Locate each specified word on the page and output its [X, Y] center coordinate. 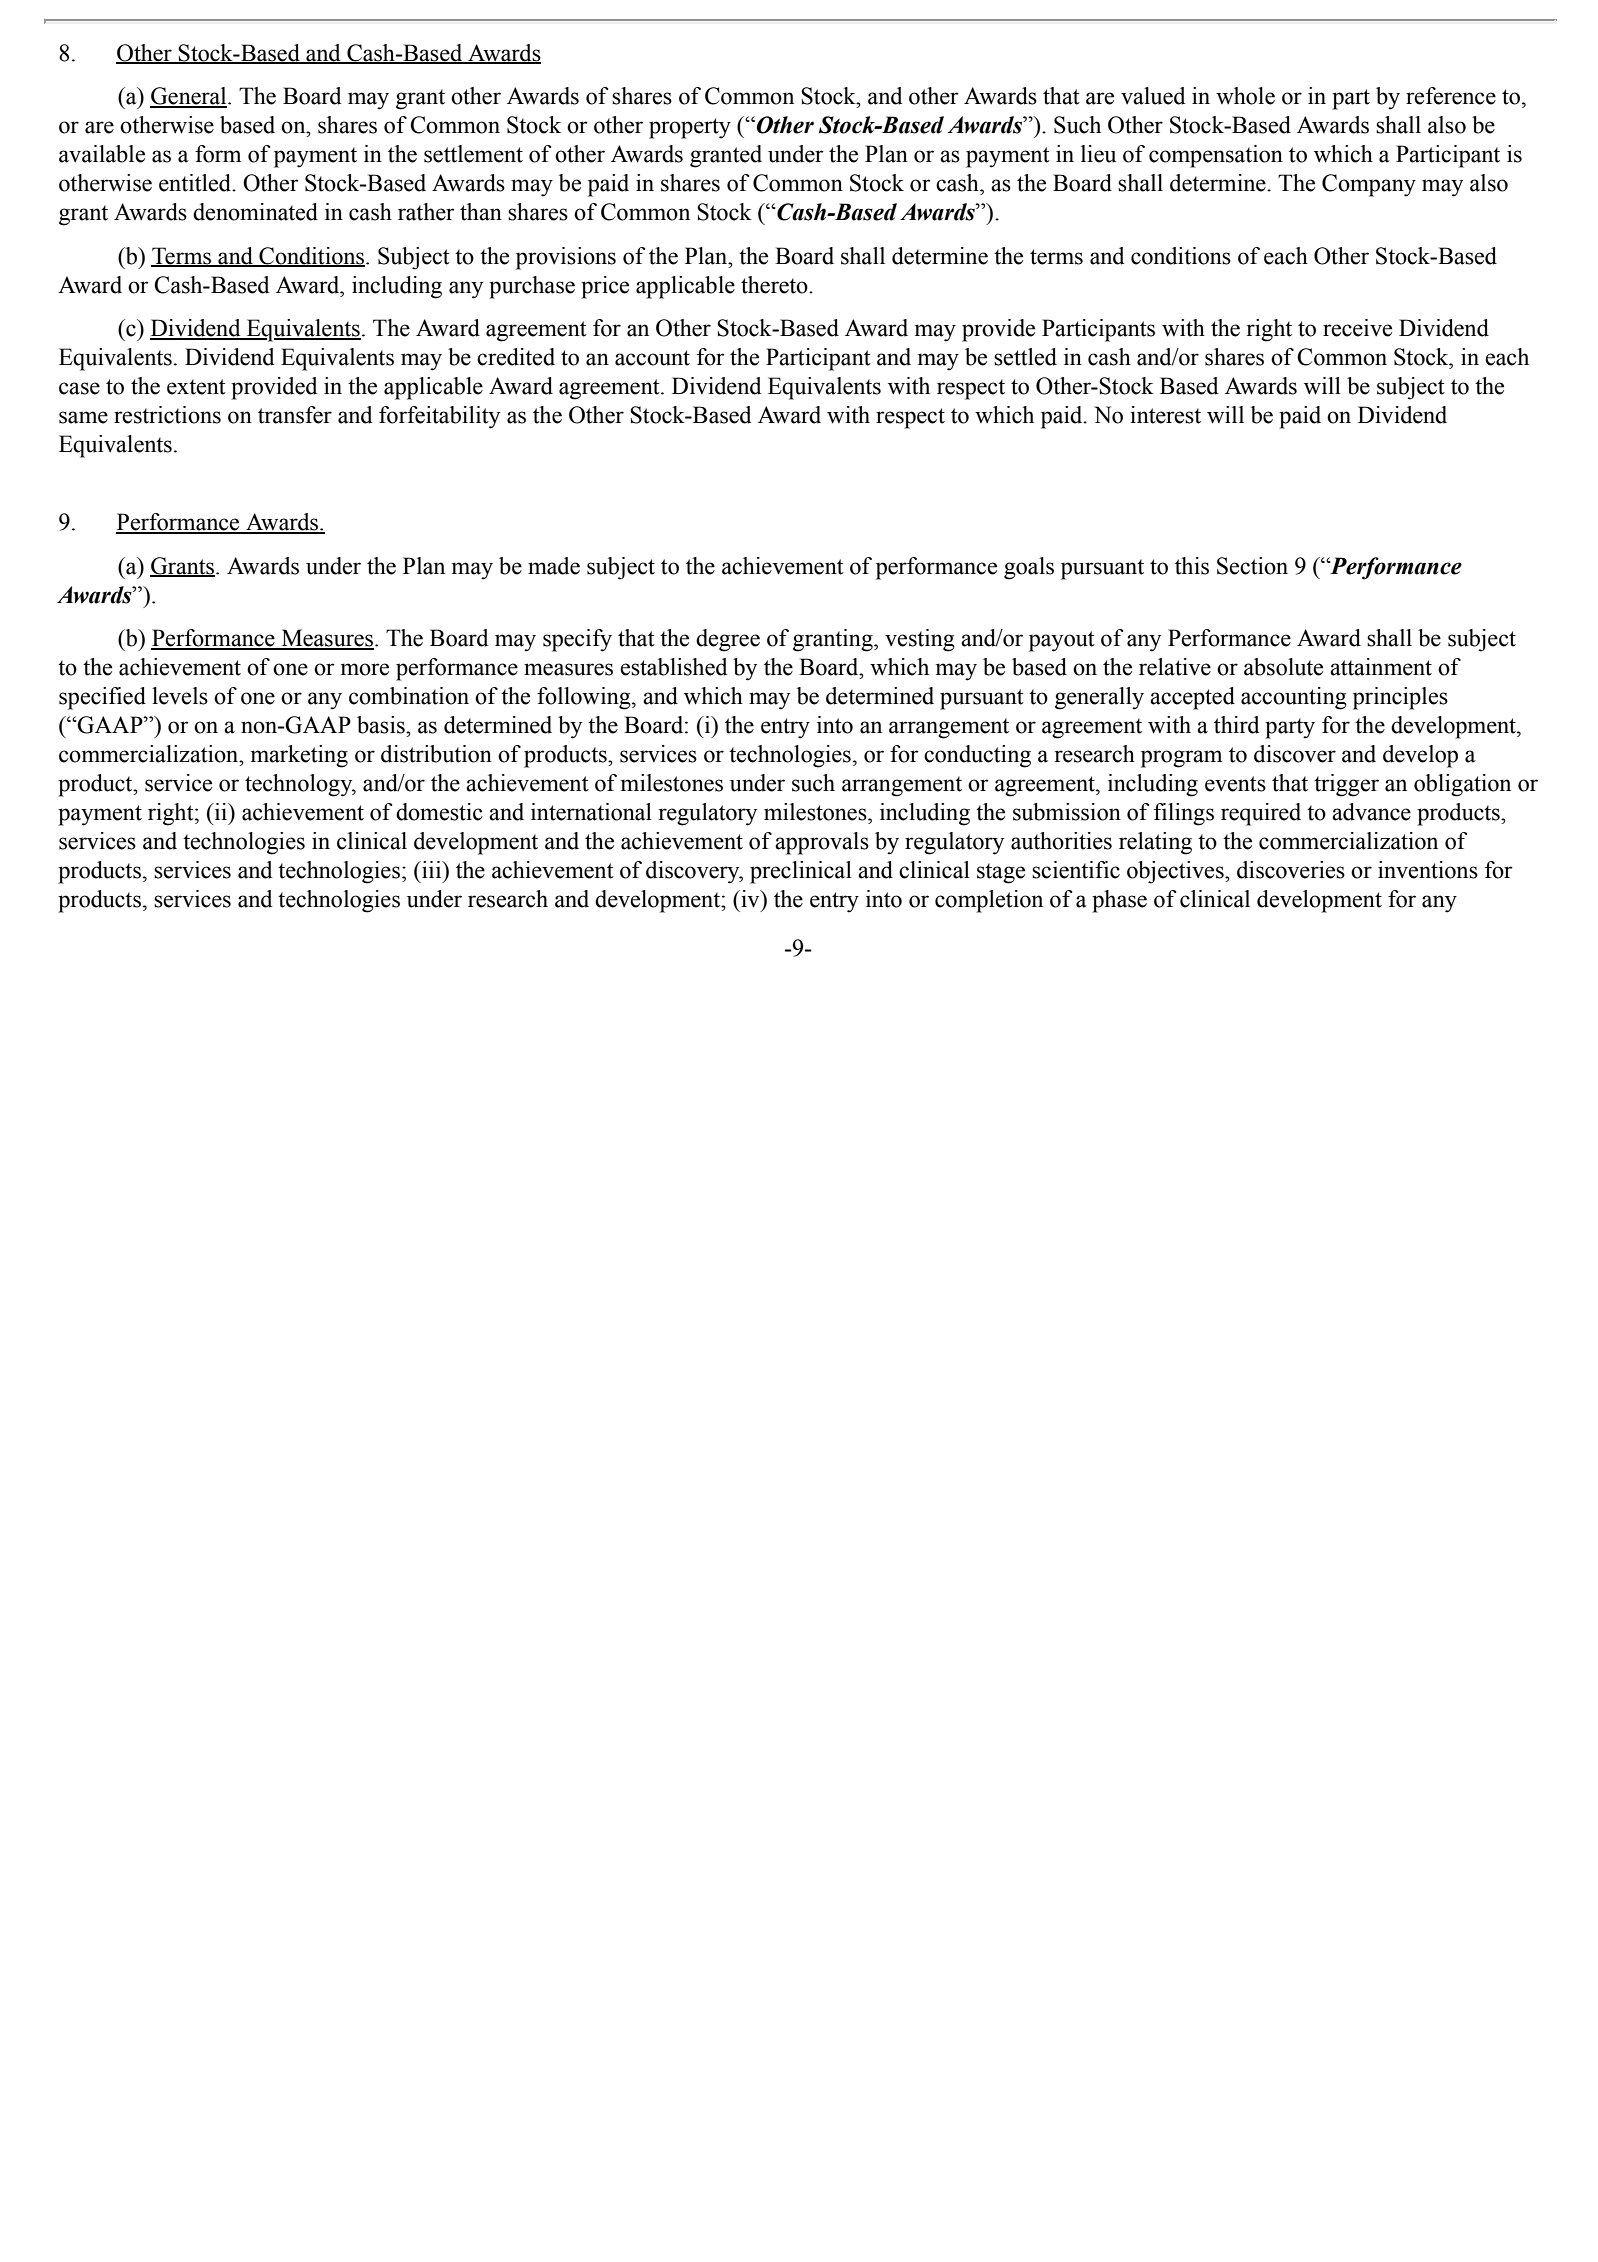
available [102, 154]
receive [1357, 328]
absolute [1283, 667]
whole [1245, 96]
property [690, 128]
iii [432, 869]
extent [196, 387]
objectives [1176, 872]
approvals [822, 843]
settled [1025, 357]
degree [728, 640]
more [365, 669]
